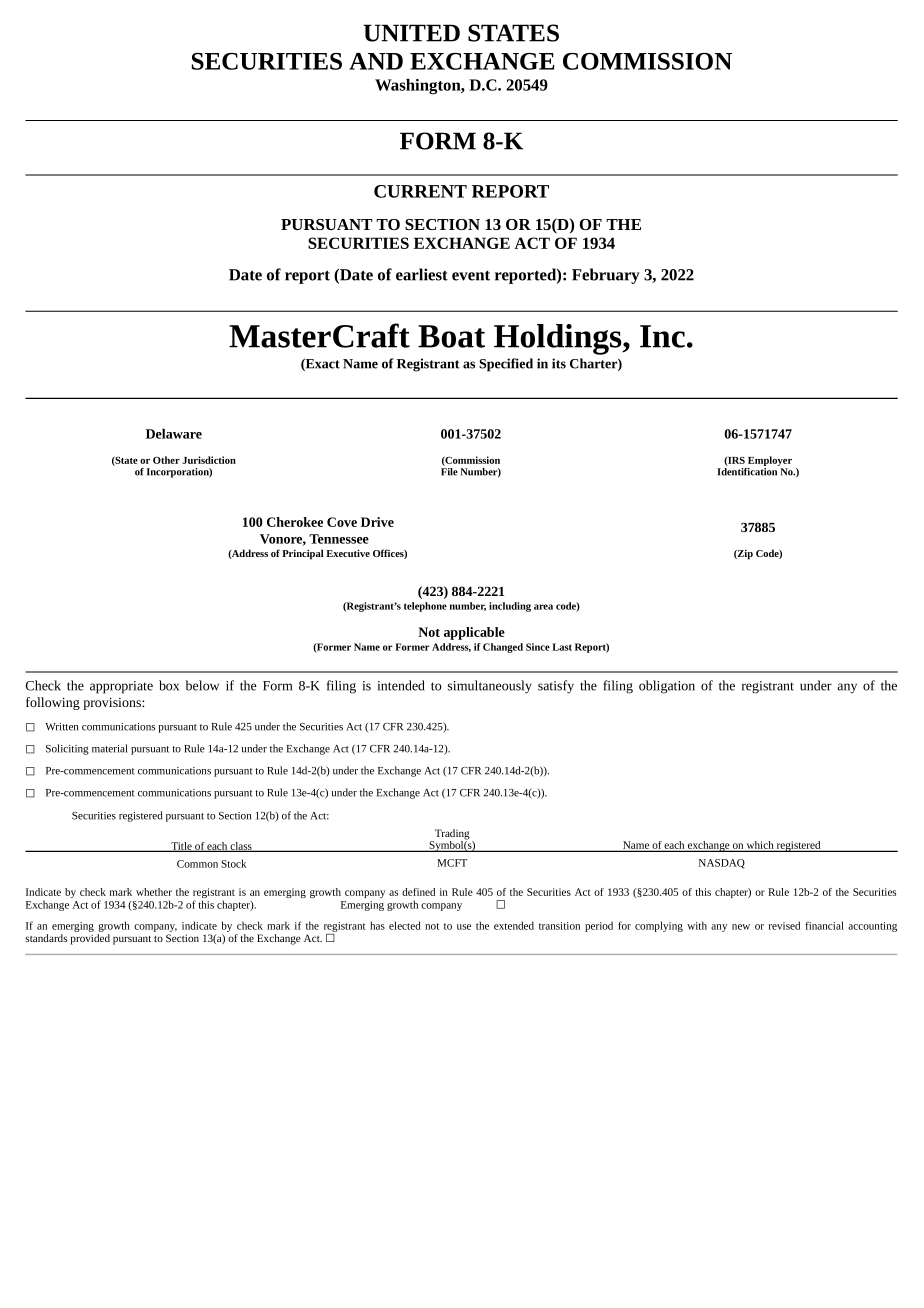  I want to click on Identification, so click(748, 470).
